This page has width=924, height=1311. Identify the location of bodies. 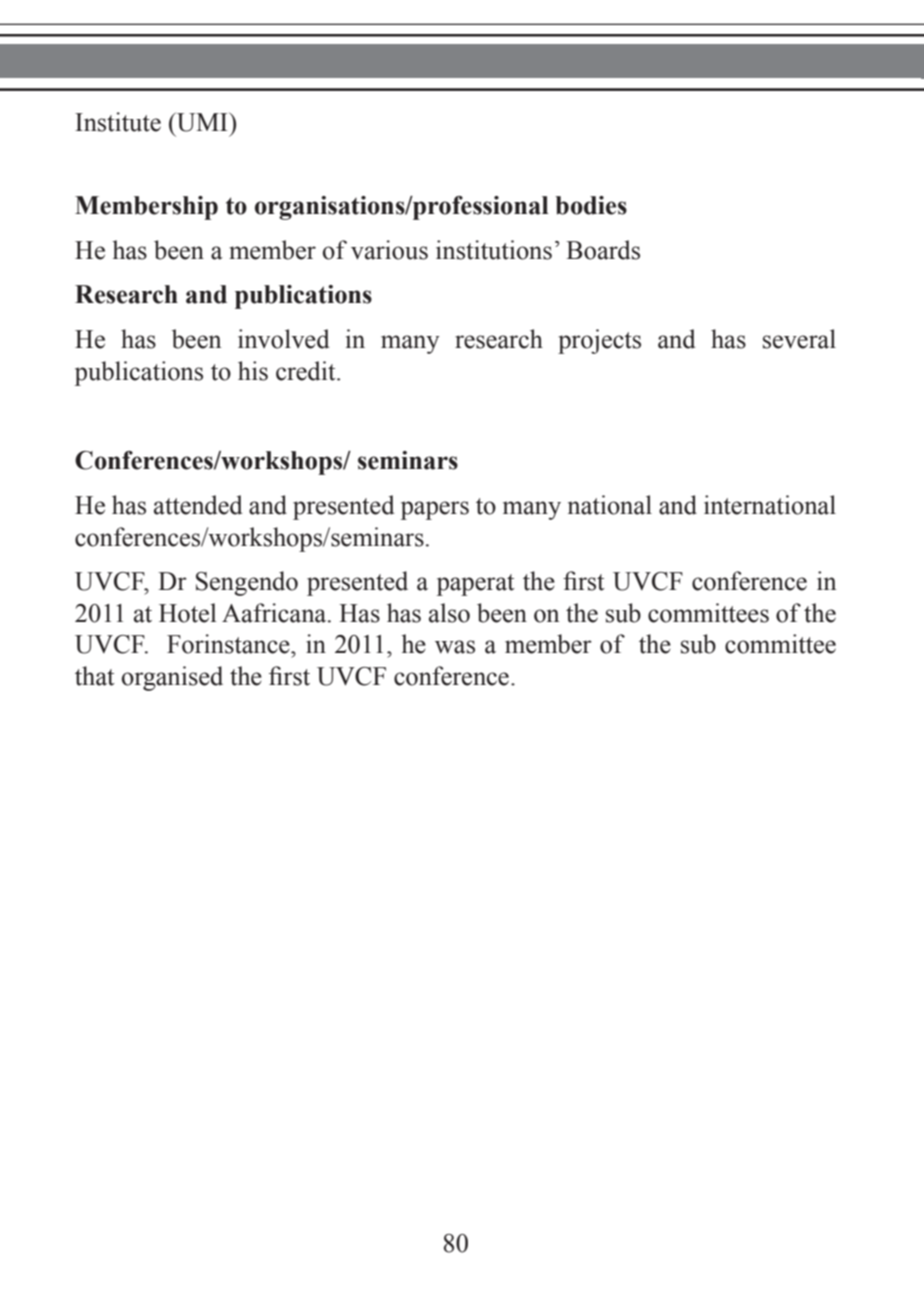
(591, 205).
